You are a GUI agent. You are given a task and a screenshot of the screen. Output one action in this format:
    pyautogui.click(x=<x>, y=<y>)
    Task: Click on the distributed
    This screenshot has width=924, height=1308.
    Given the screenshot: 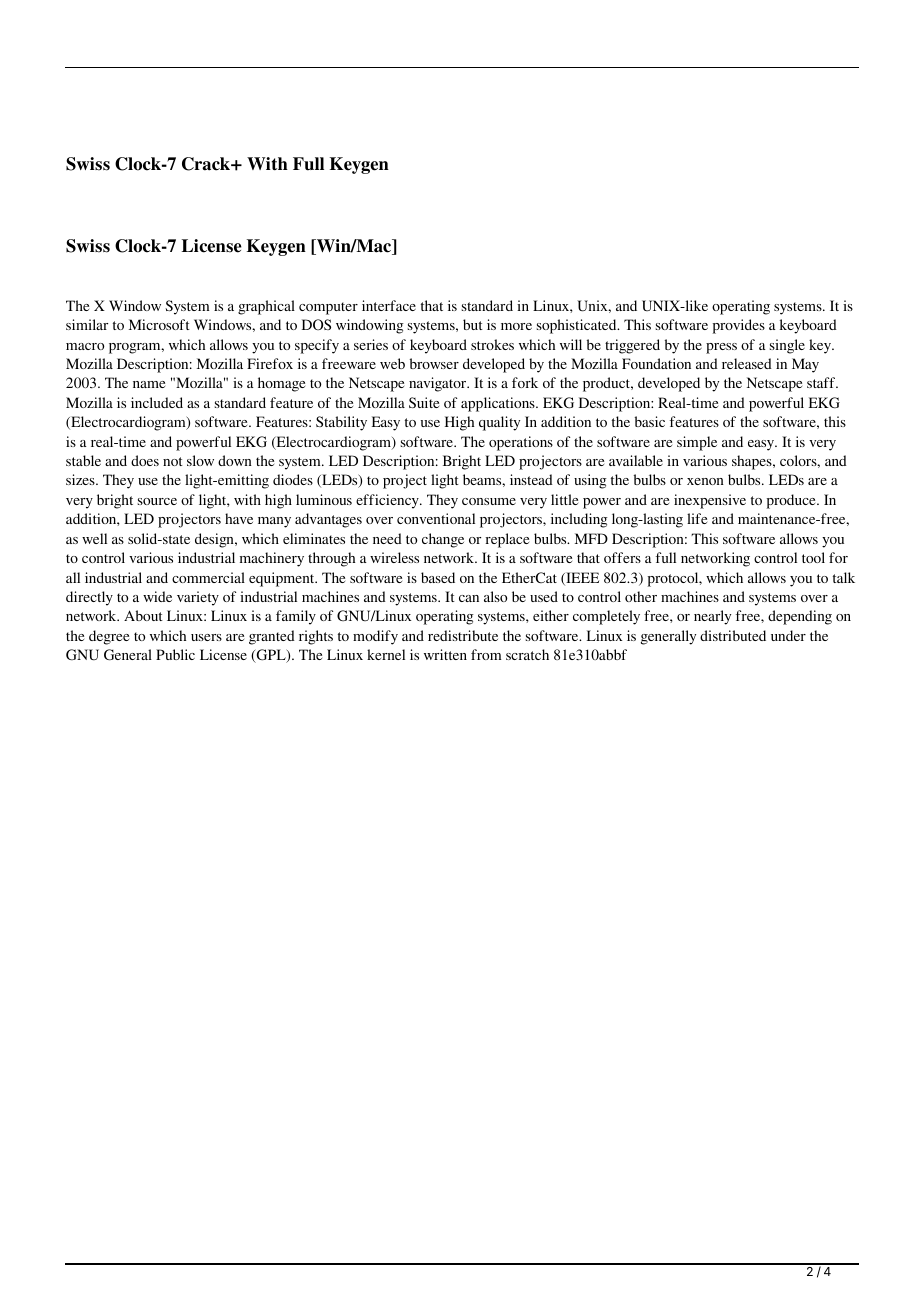 What is the action you would take?
    pyautogui.click(x=733, y=635)
